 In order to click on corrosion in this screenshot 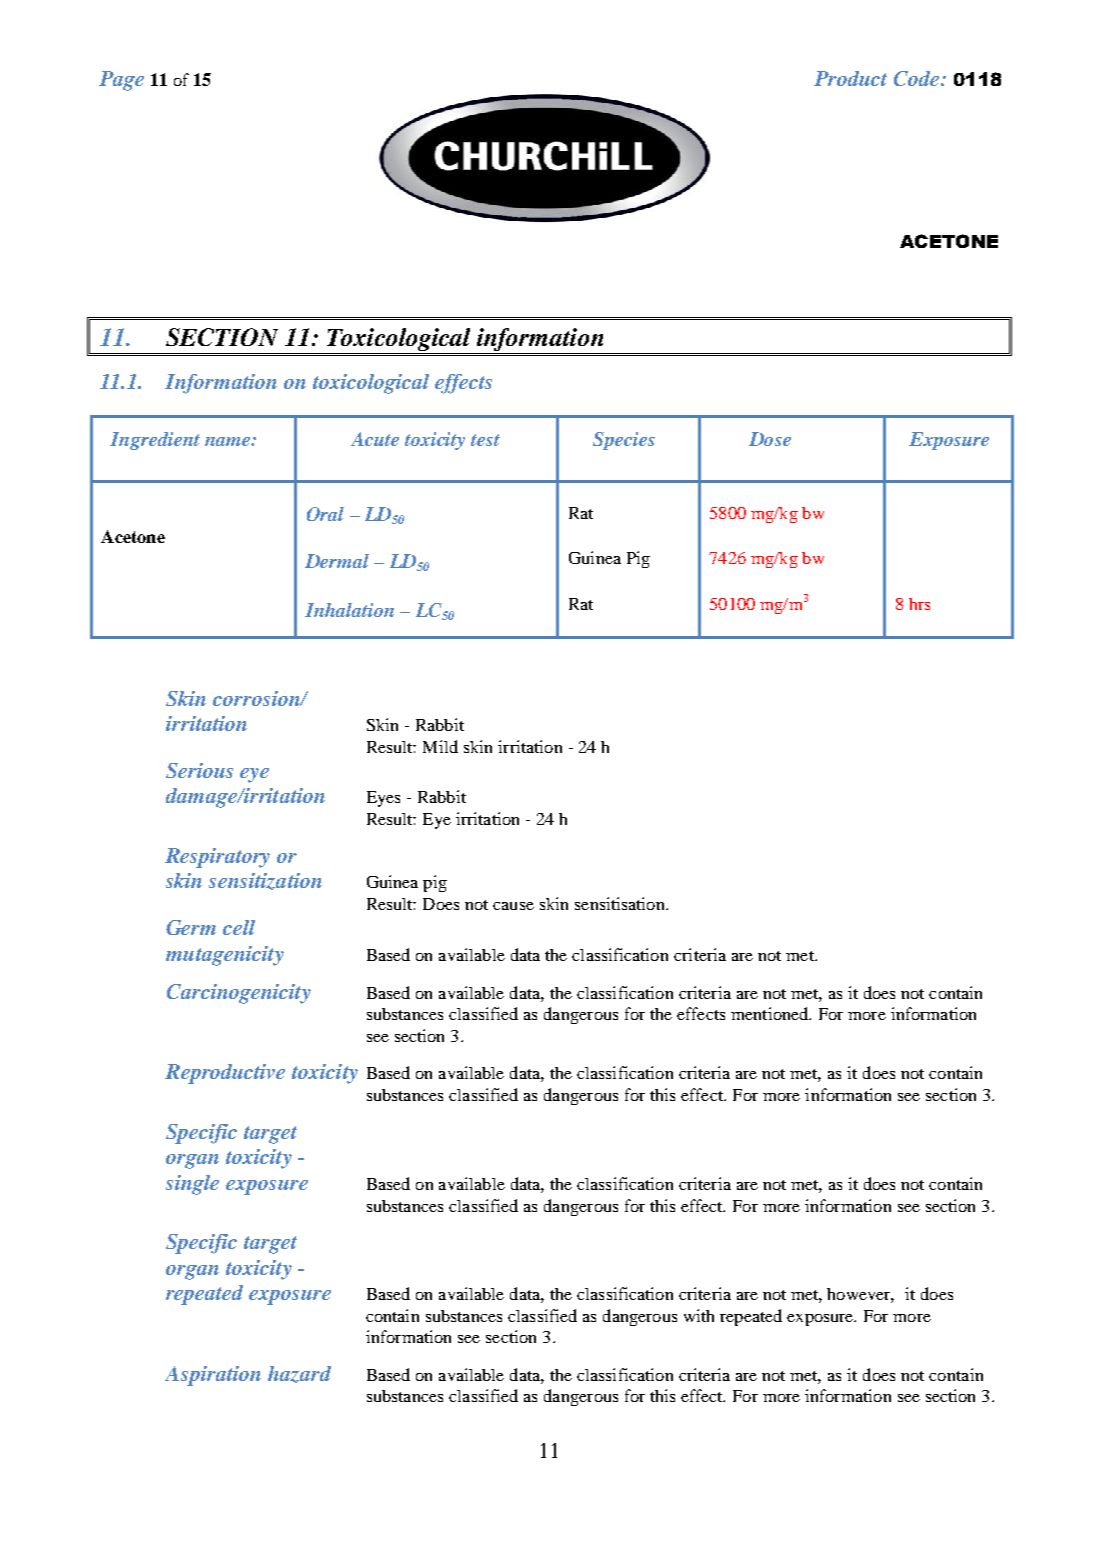, I will do `click(257, 698)`.
